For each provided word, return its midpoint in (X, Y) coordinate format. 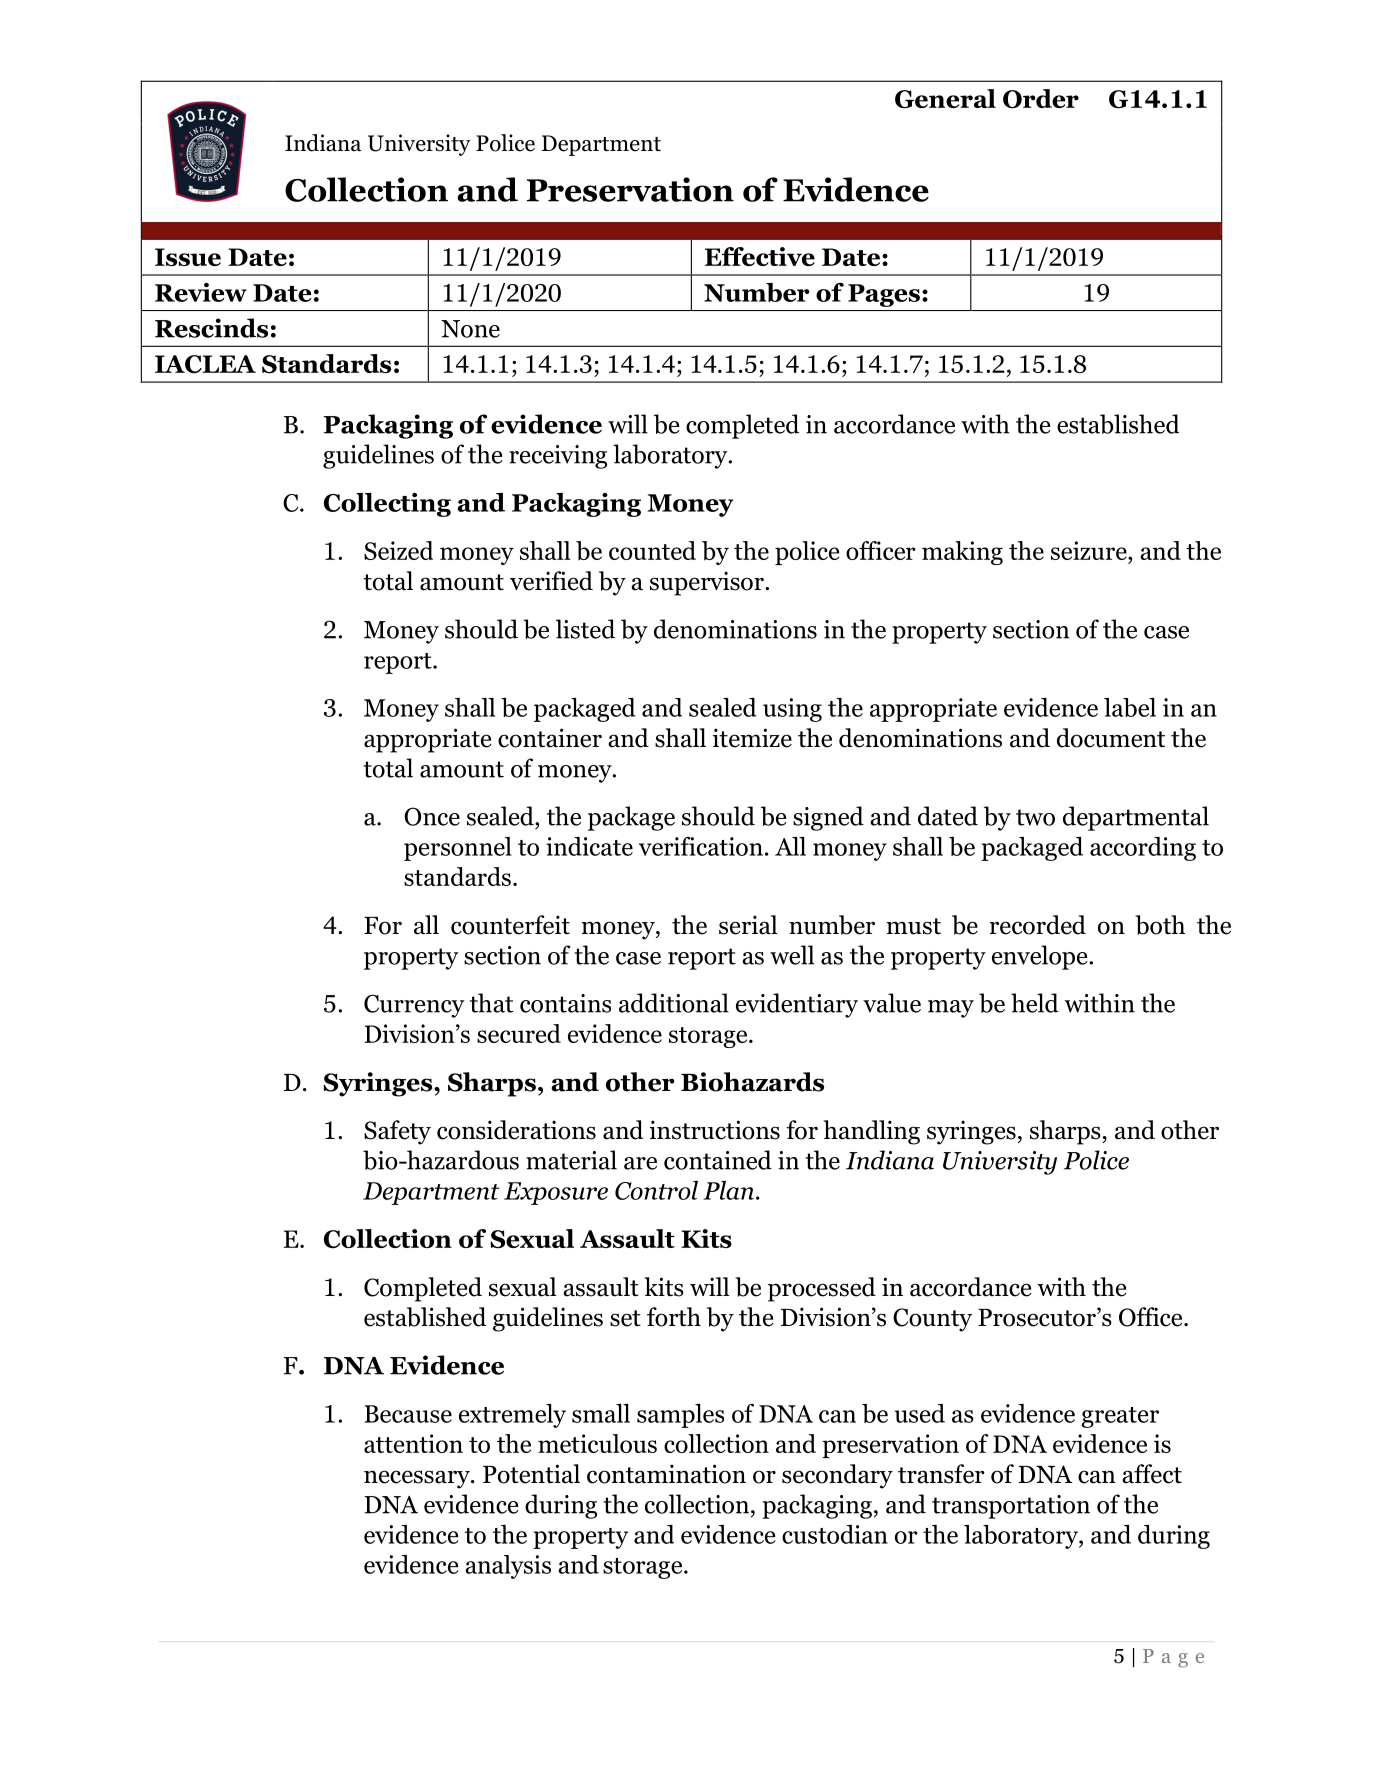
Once (432, 816)
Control (656, 1190)
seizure (1090, 550)
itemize (752, 738)
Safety (397, 1132)
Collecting (387, 505)
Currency (414, 1006)
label (1130, 707)
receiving (558, 457)
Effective (760, 256)
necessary (418, 1479)
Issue (188, 257)
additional (674, 1003)
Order (1041, 99)
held (1035, 1003)
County (932, 1320)
